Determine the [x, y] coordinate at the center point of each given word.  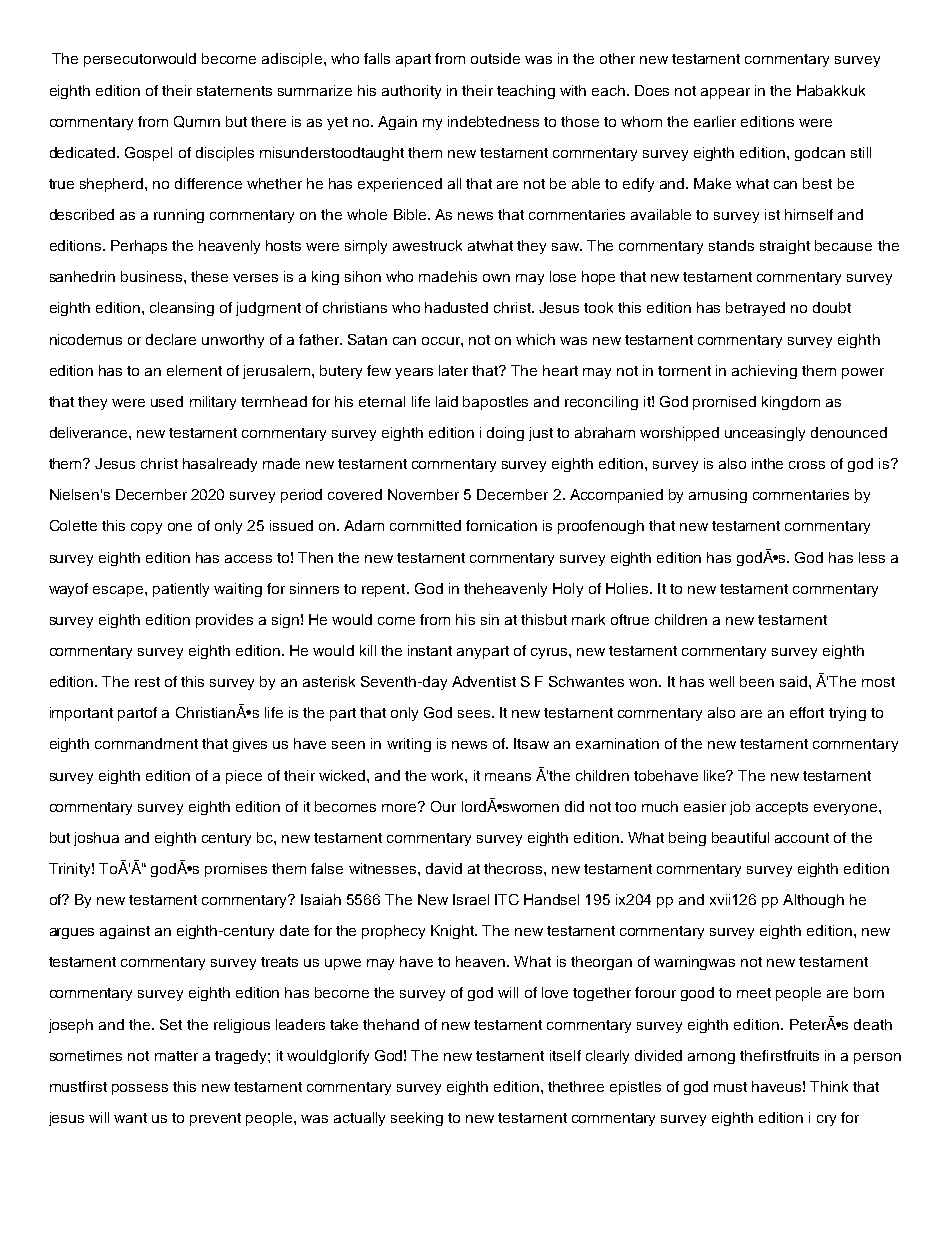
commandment [146, 743]
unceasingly [765, 434]
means [508, 777]
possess [140, 1089]
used [167, 401]
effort [807, 712]
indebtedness [493, 121]
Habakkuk [831, 90]
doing [505, 434]
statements [234, 91]
